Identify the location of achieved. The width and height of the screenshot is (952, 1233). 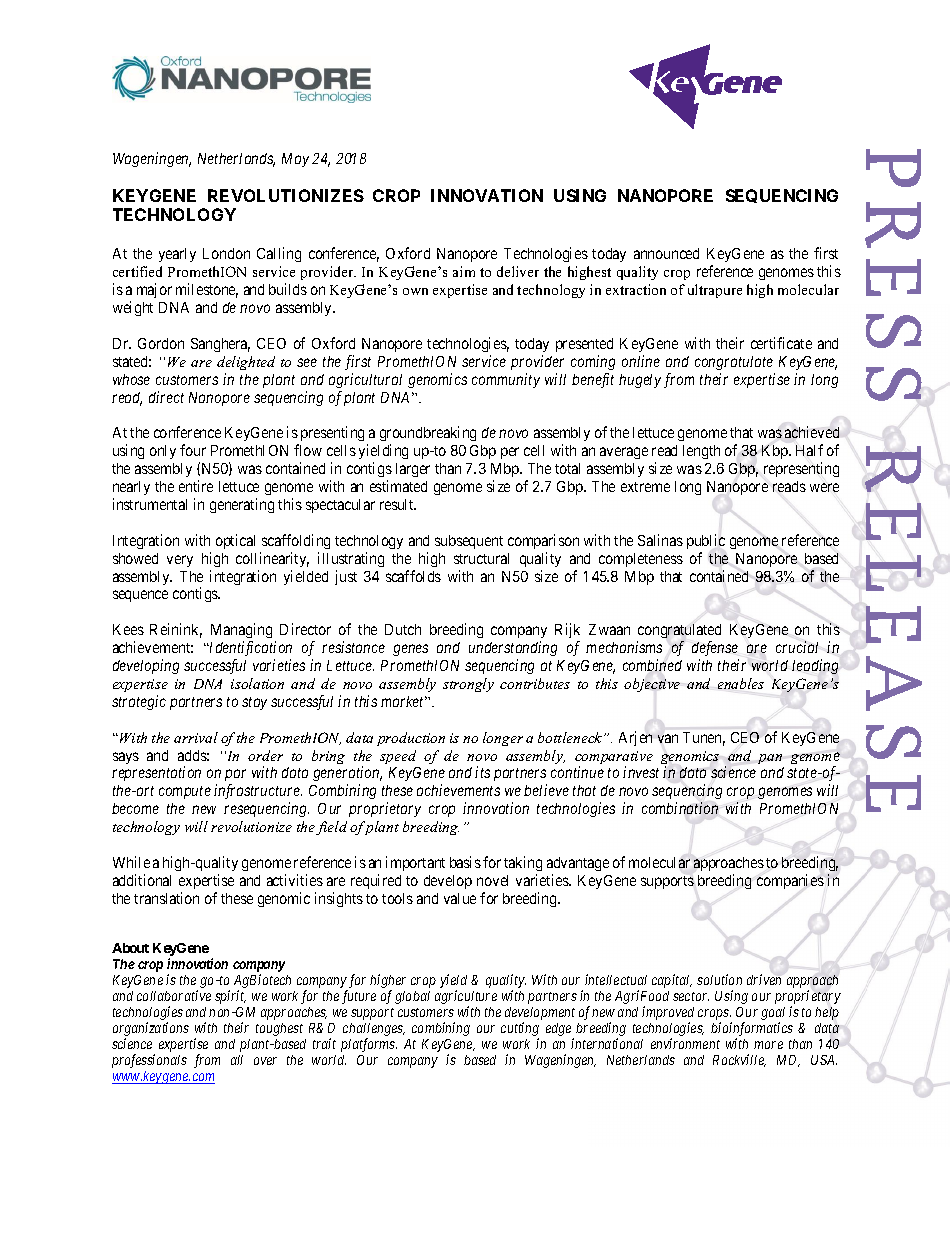
(812, 432).
